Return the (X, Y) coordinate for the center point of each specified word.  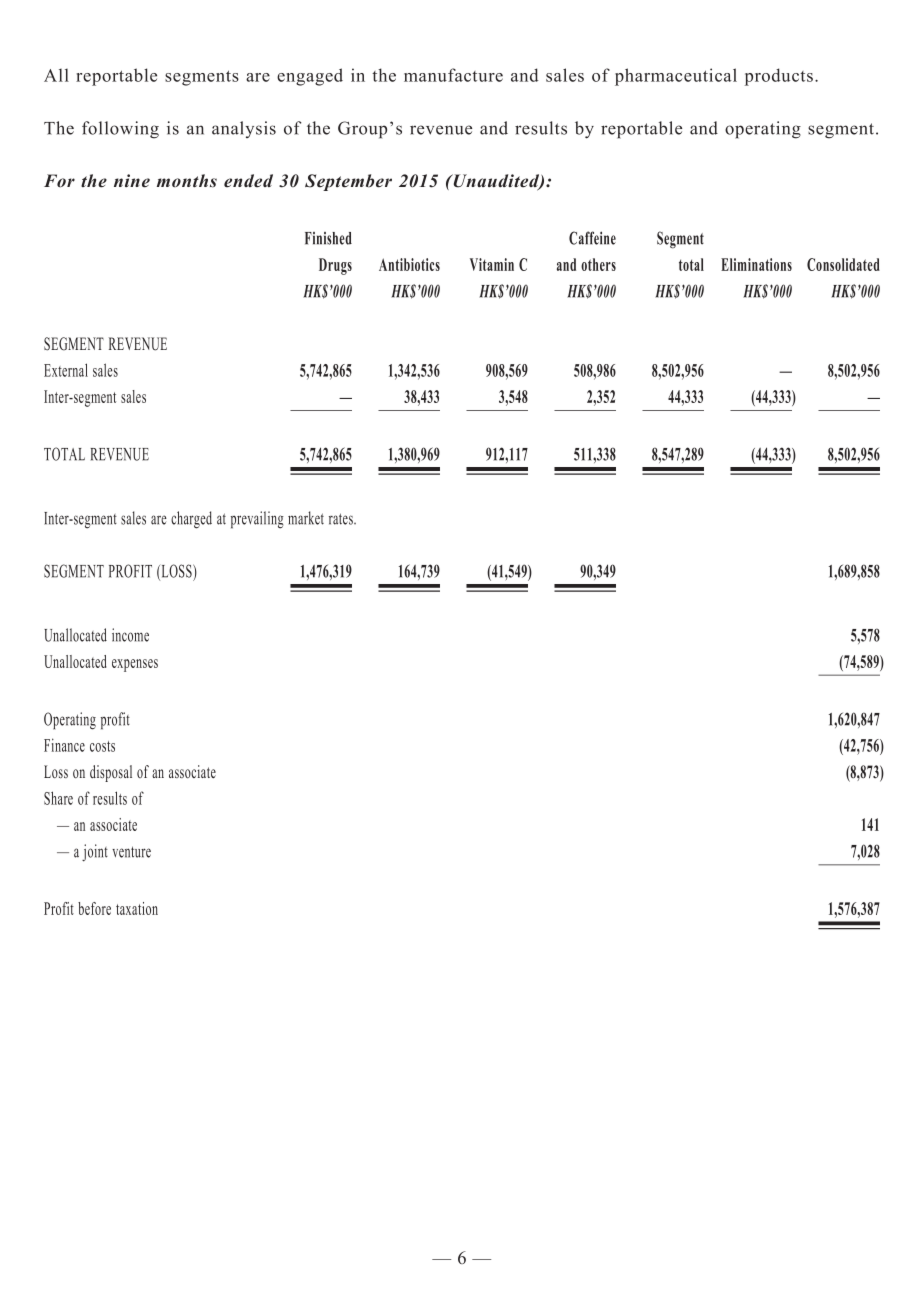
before (94, 908)
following (120, 130)
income (130, 635)
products (779, 77)
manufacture (453, 75)
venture (131, 852)
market (306, 518)
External (66, 370)
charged (191, 520)
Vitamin (492, 264)
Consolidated (843, 264)
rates (342, 519)
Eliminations (756, 264)
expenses (135, 665)
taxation (137, 908)
